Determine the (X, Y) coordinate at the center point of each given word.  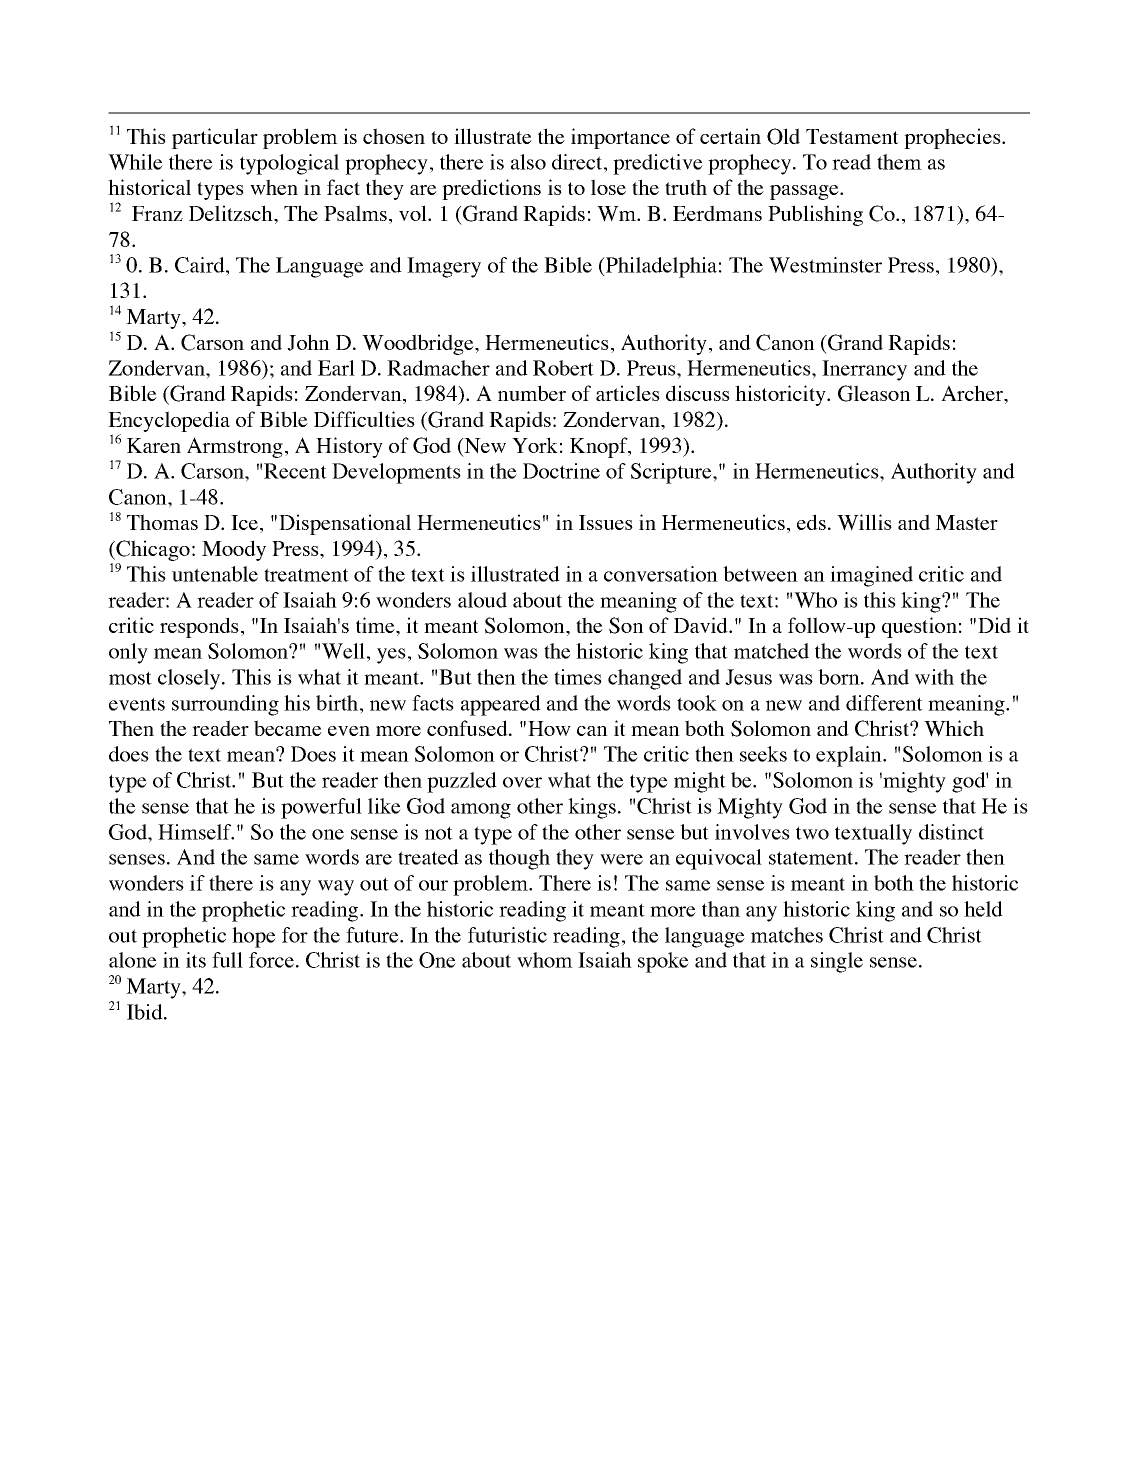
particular (215, 138)
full (227, 960)
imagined (871, 576)
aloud (482, 600)
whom (545, 960)
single (837, 962)
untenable (215, 574)
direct (578, 162)
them (899, 162)
